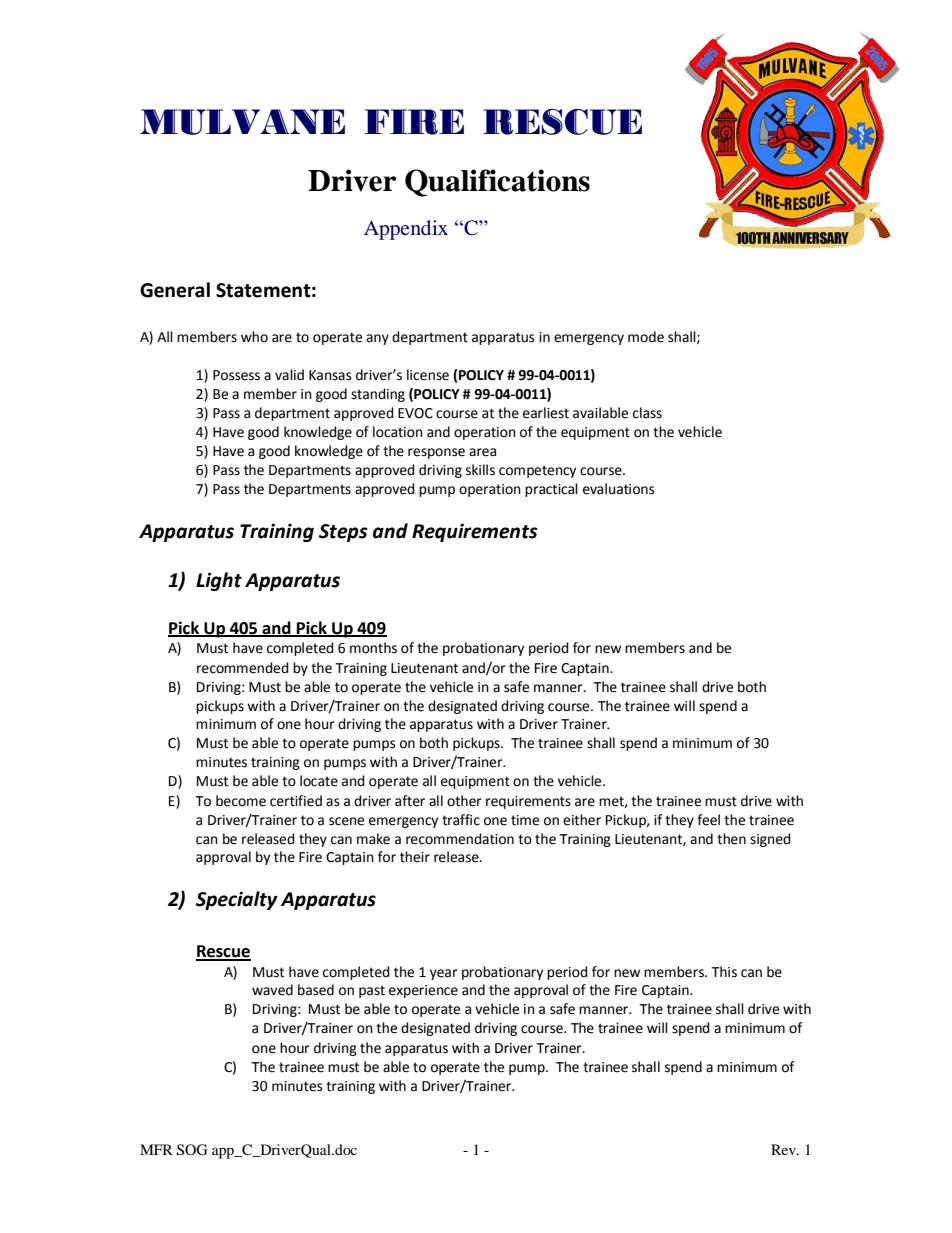 This document has width=952, height=1233. What do you see at coordinates (497, 183) in the document?
I see `Qualifications` at bounding box center [497, 183].
